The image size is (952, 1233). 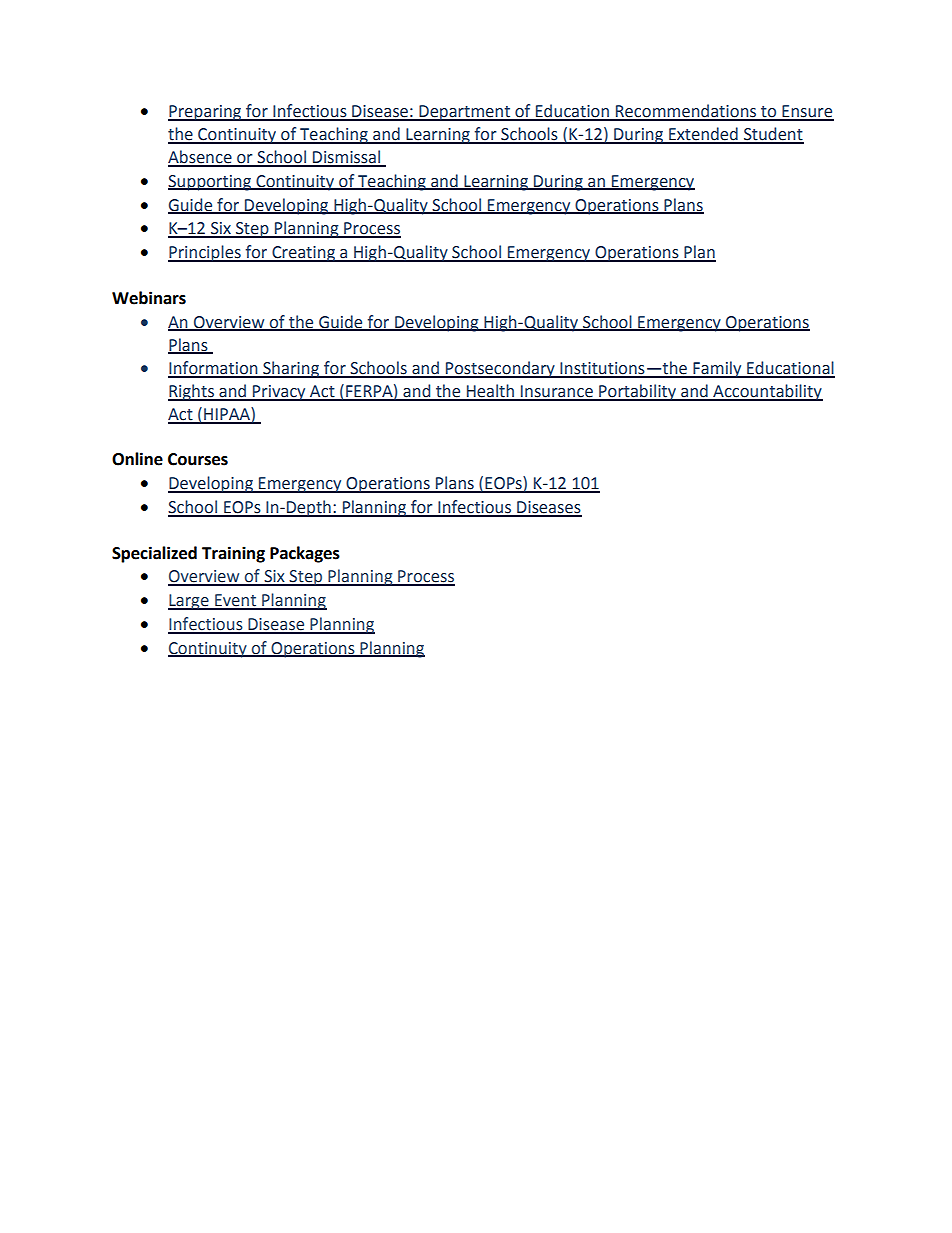 I want to click on Department, so click(x=464, y=113).
